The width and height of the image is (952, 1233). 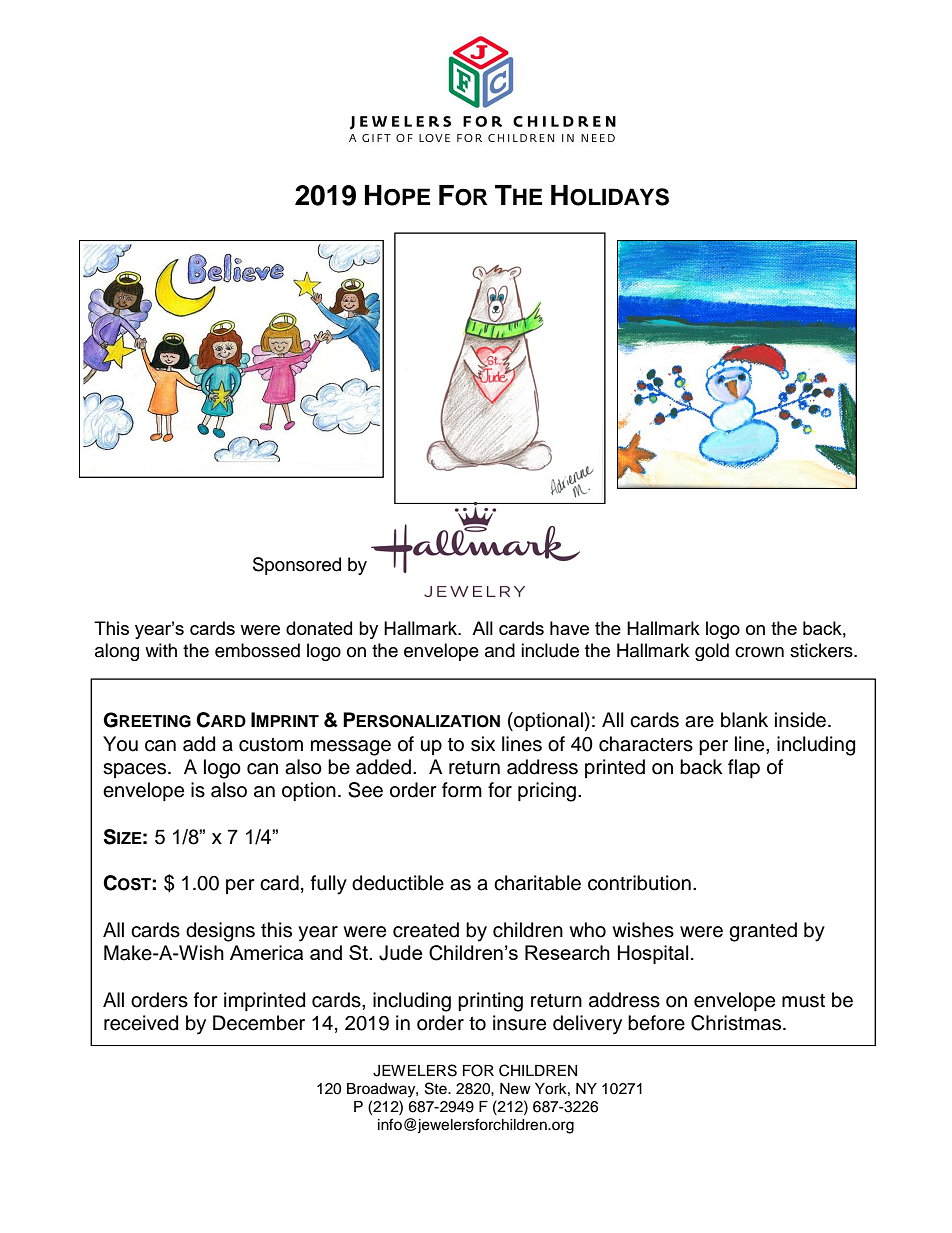 I want to click on flap, so click(x=744, y=768).
